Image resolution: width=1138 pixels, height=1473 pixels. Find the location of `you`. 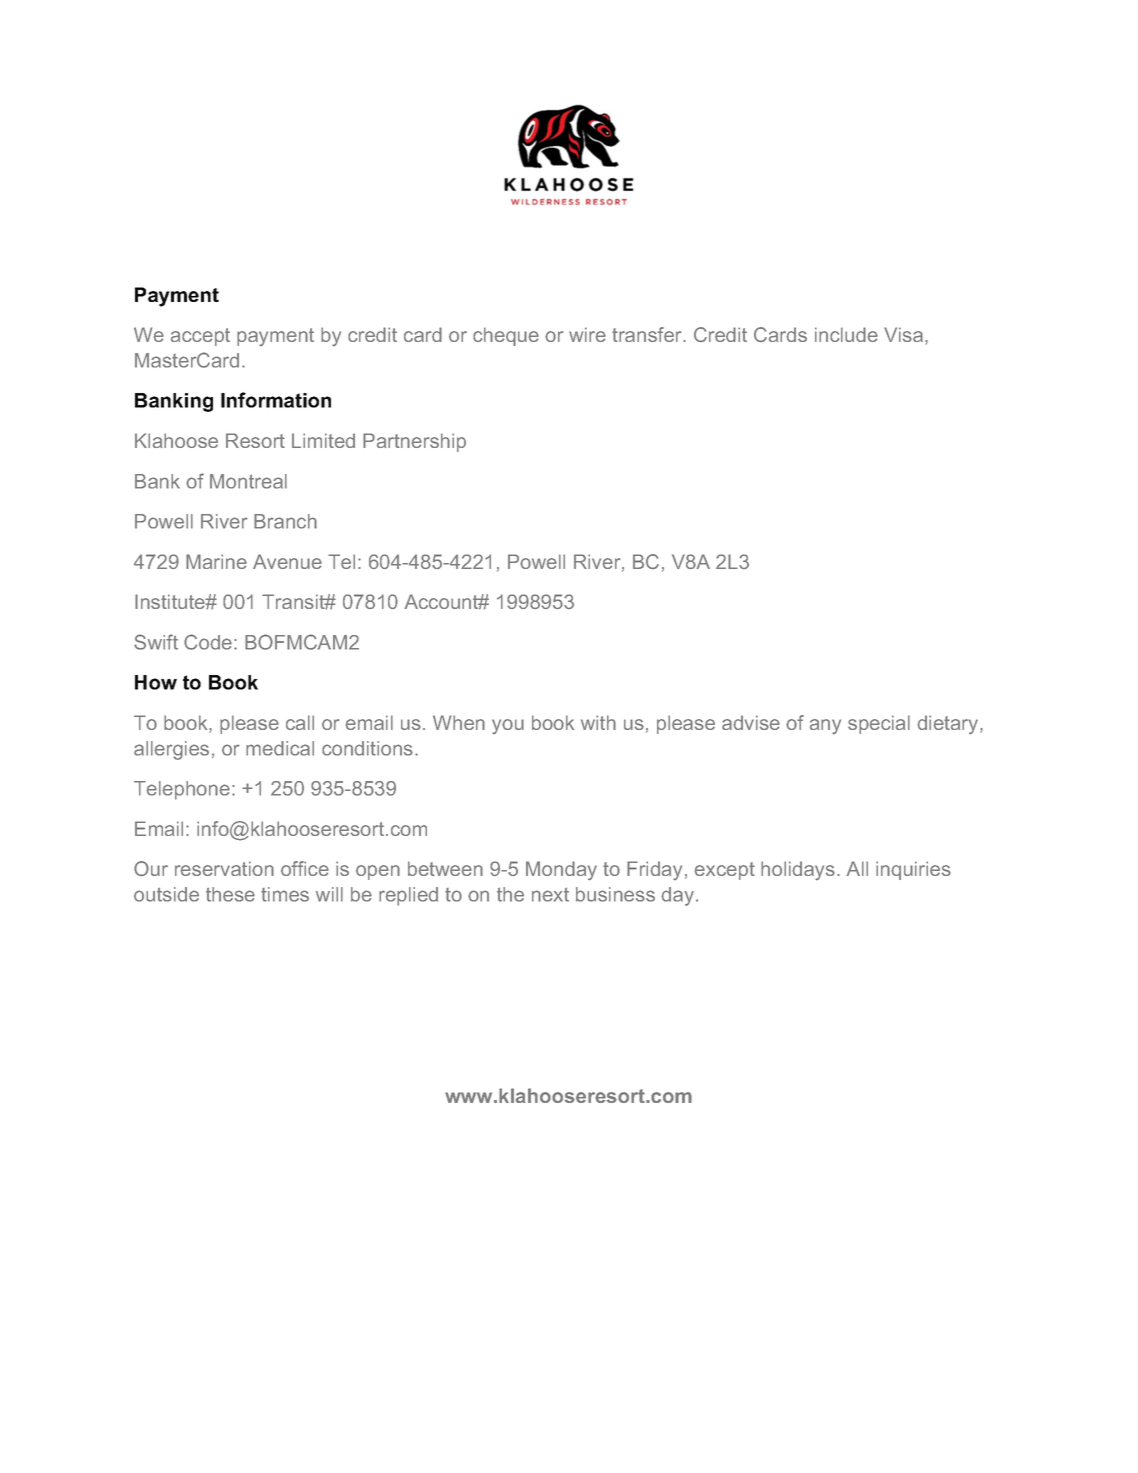

you is located at coordinates (508, 726).
